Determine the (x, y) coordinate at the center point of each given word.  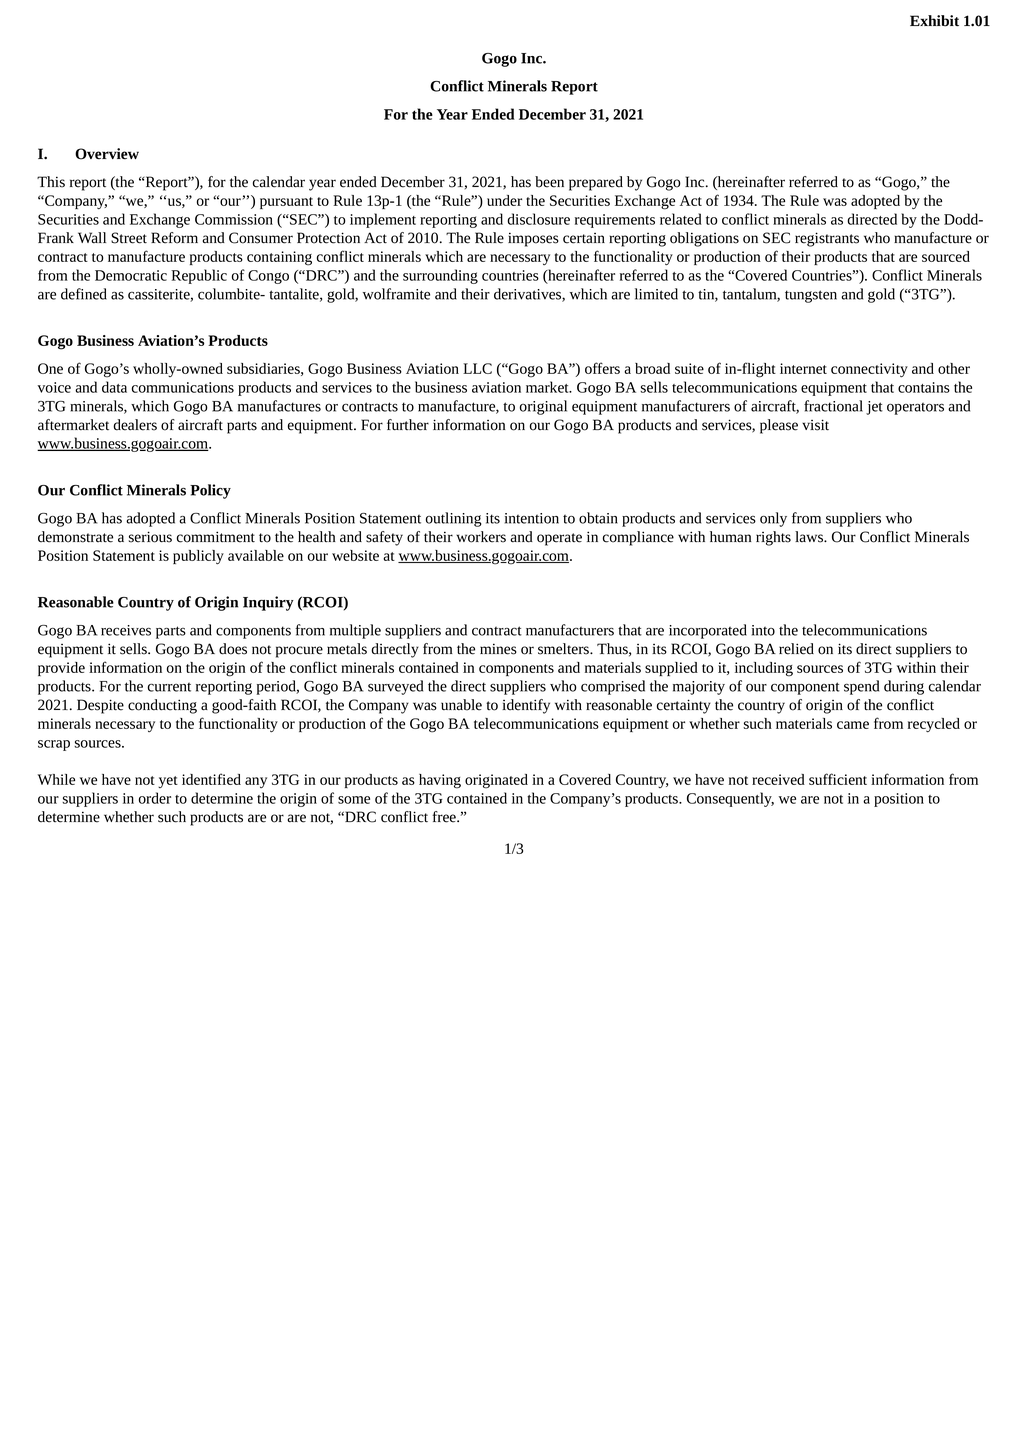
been (549, 182)
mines (498, 649)
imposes (533, 239)
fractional (833, 406)
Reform (174, 238)
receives (126, 630)
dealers (135, 425)
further (408, 425)
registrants (827, 239)
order (155, 798)
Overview (107, 154)
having (440, 781)
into (763, 630)
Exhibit (934, 21)
